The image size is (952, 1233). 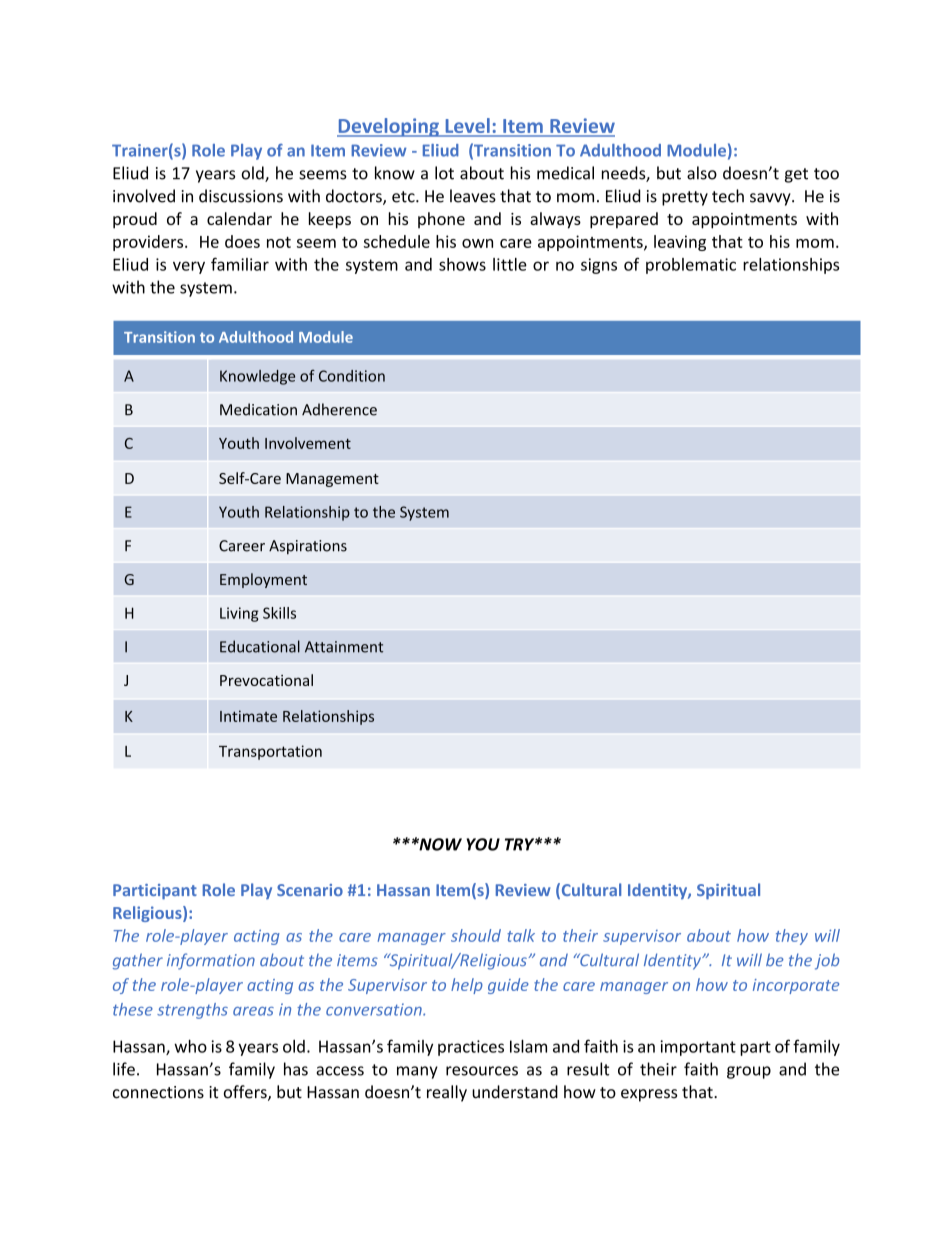 I want to click on Attainment, so click(x=344, y=647).
